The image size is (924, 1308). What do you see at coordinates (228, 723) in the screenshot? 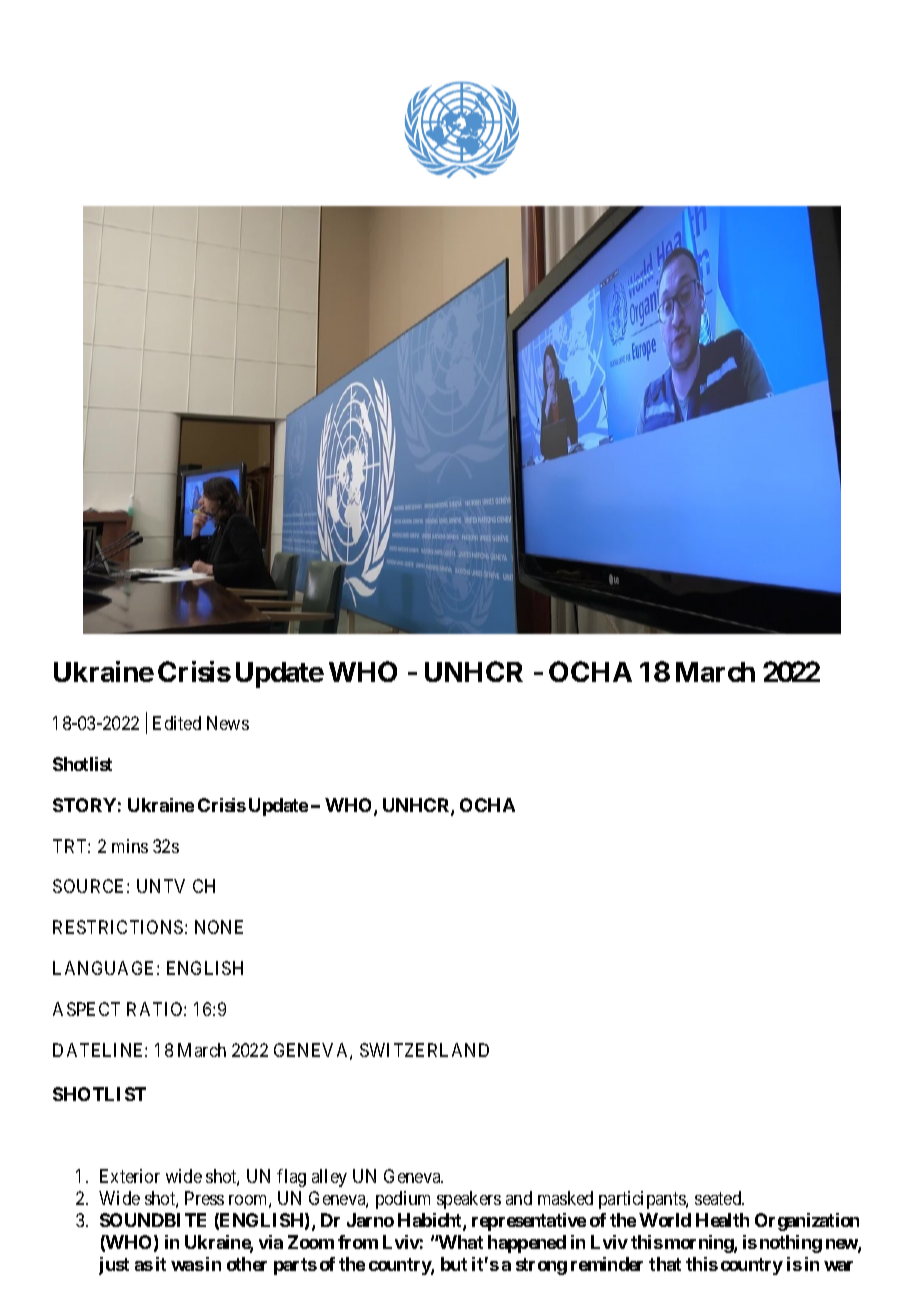
I see `News` at bounding box center [228, 723].
